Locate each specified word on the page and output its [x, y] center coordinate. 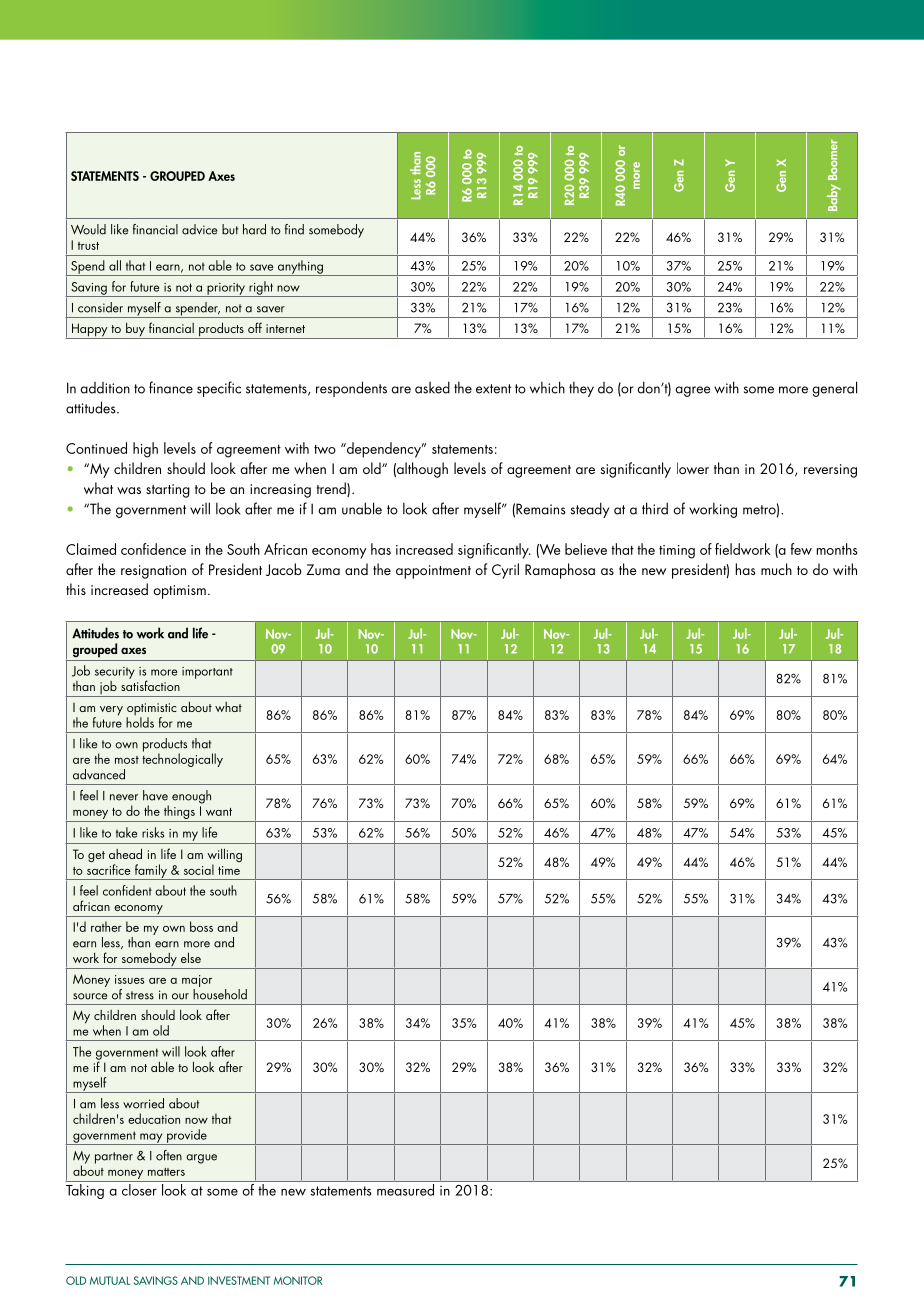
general [834, 389]
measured [405, 1188]
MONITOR [298, 1280]
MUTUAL [110, 1280]
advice [199, 229]
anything [301, 268]
